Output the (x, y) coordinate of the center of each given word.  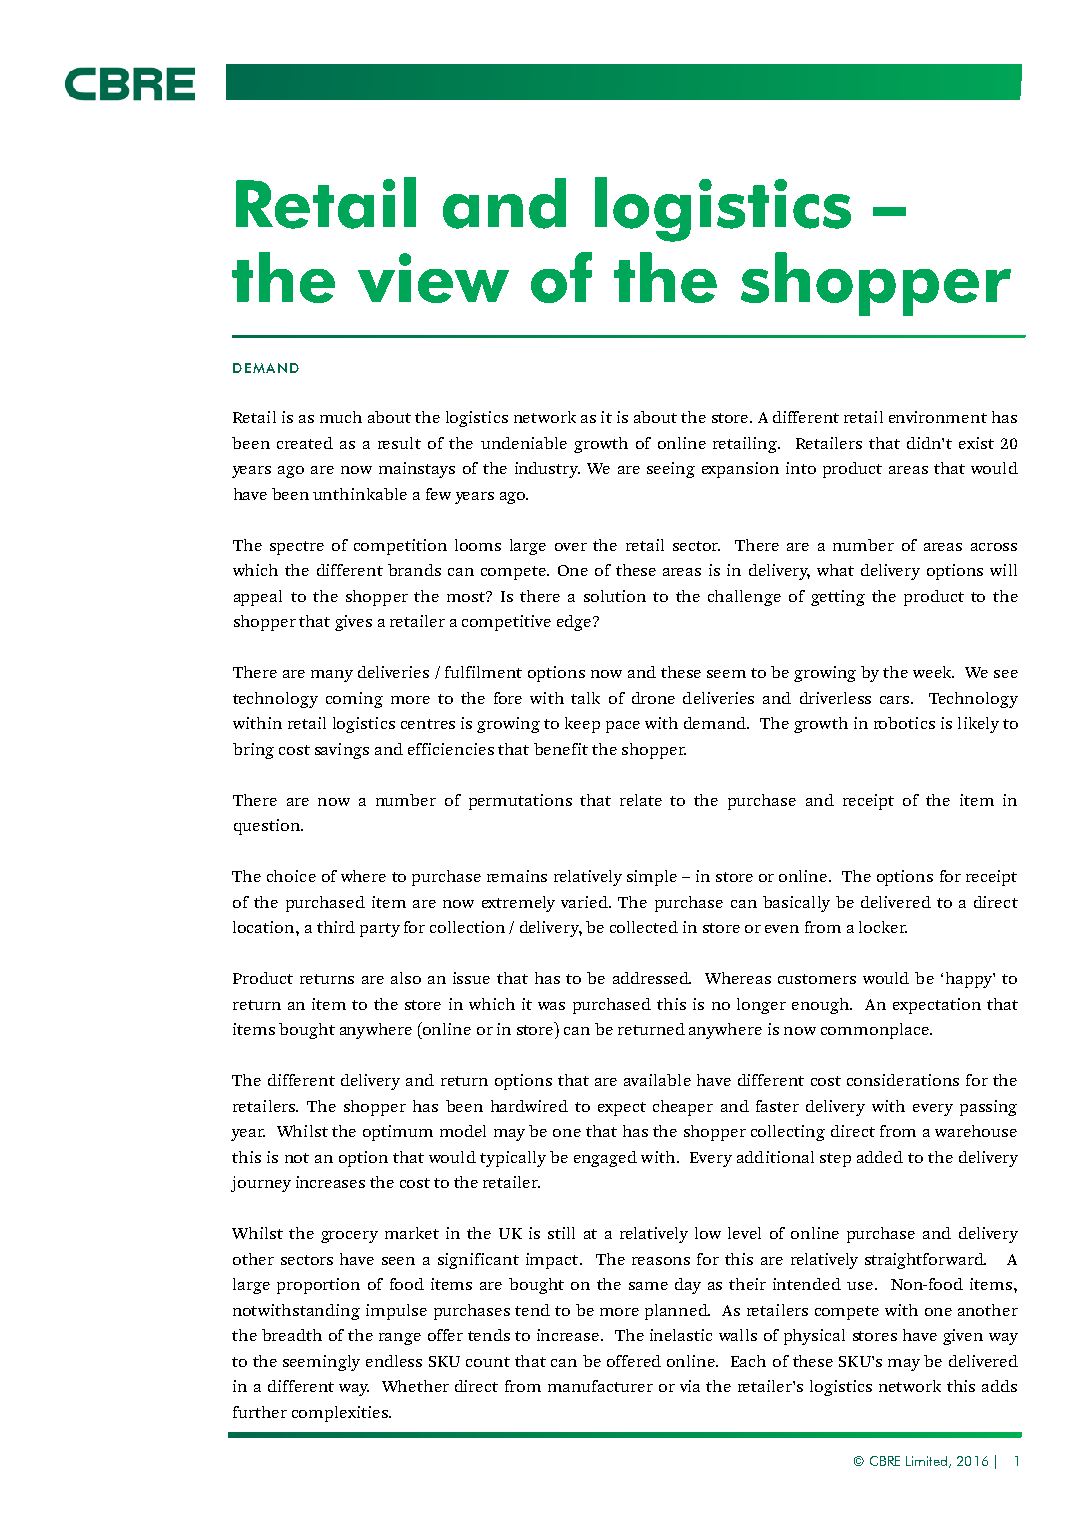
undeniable (524, 443)
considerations (903, 1080)
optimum (398, 1133)
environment (938, 417)
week (933, 672)
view (433, 278)
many (332, 676)
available (657, 1080)
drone (653, 698)
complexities (341, 1414)
